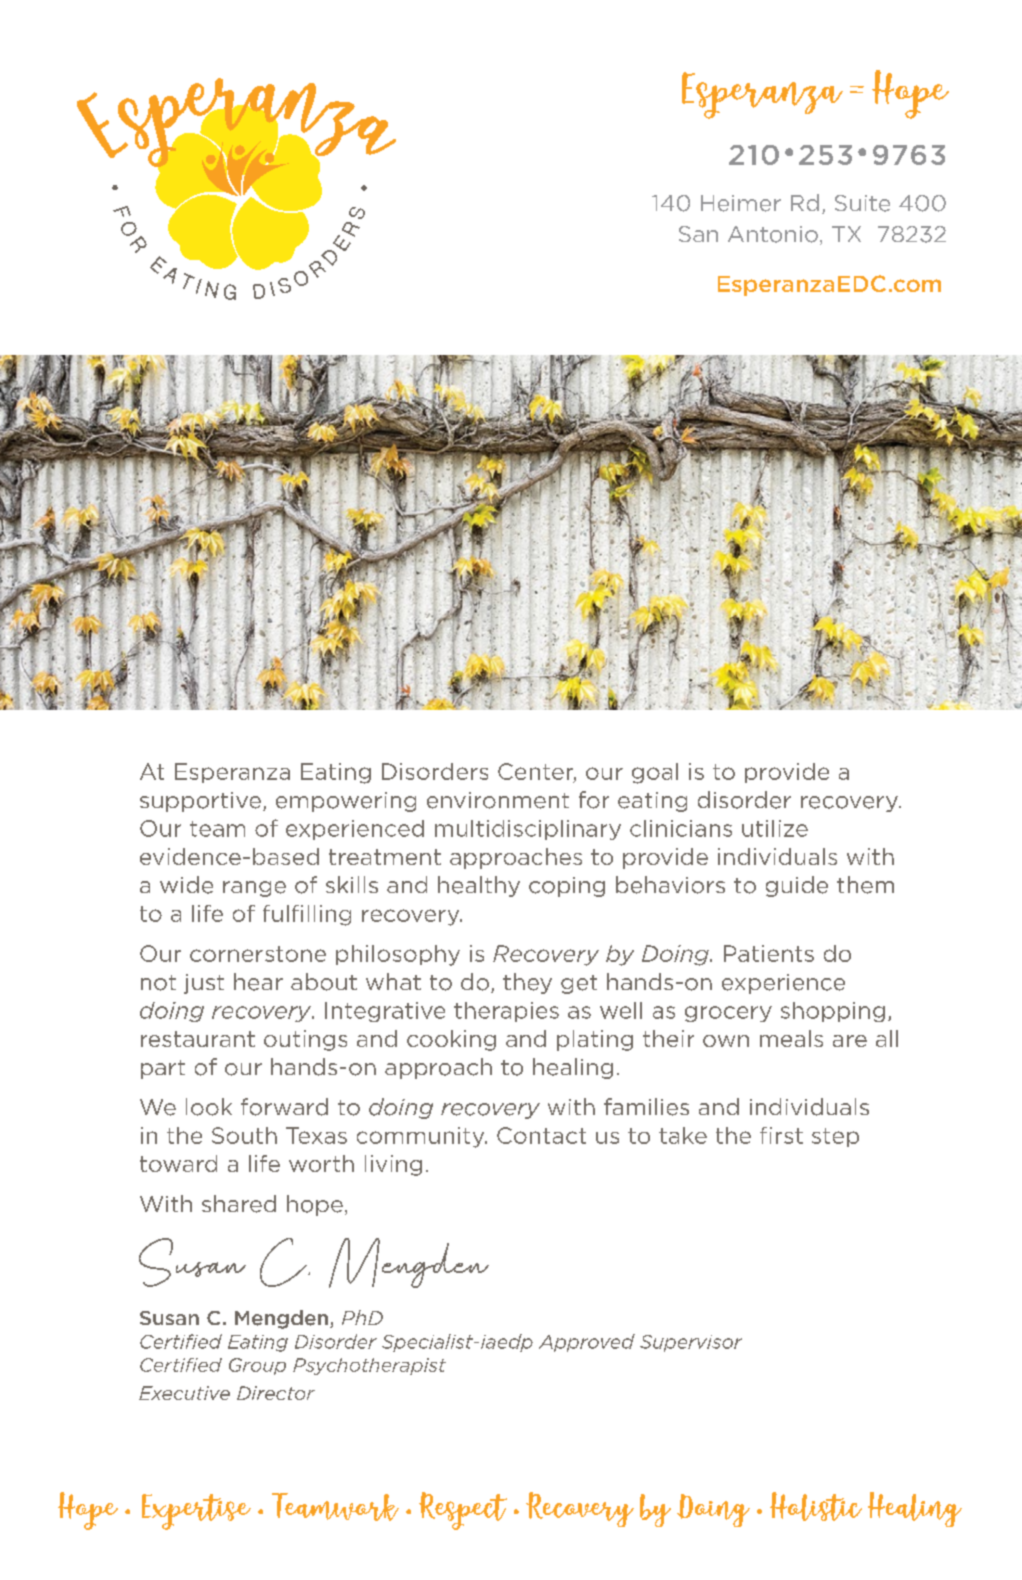  I want to click on goal, so click(655, 773).
